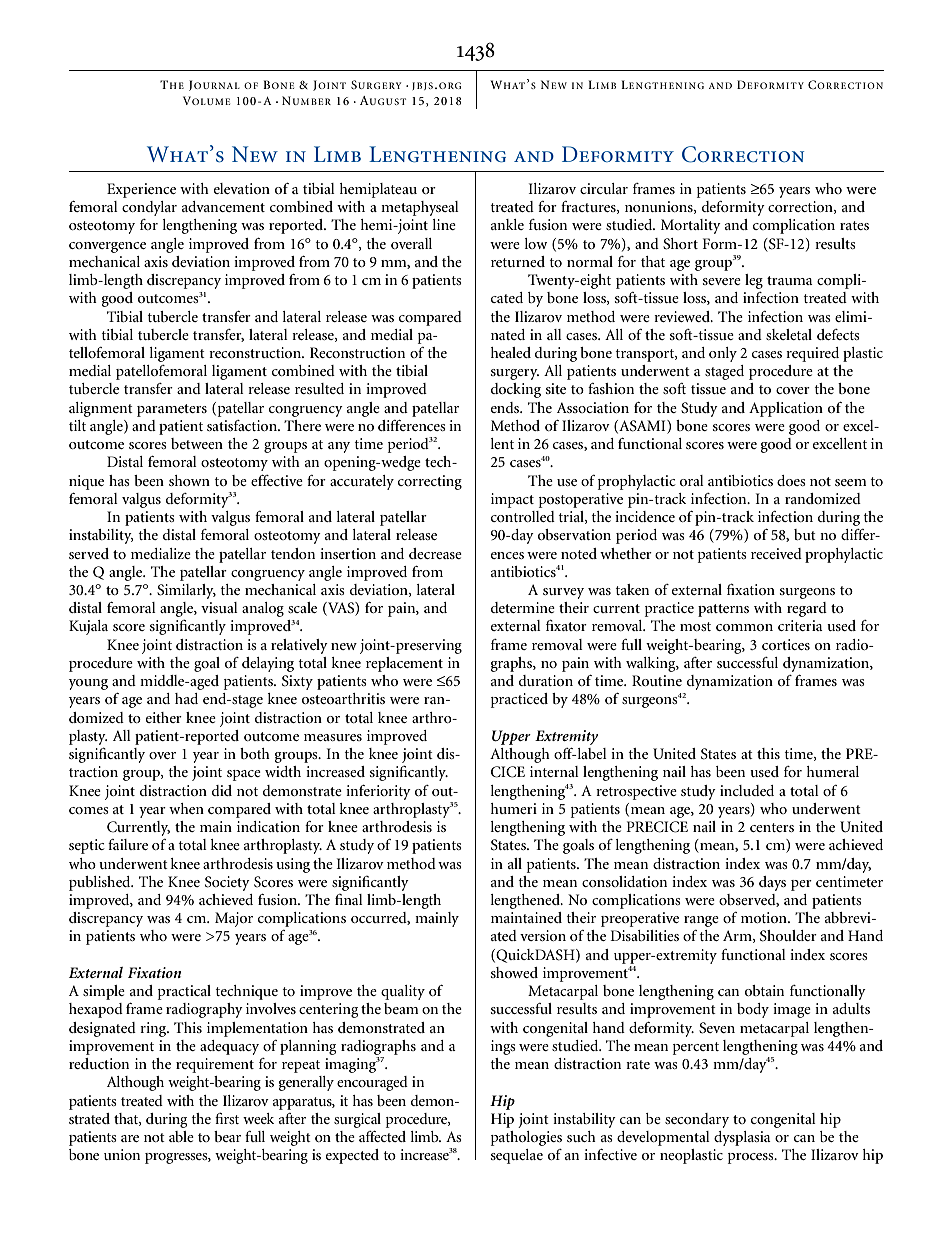 The width and height of the screenshot is (952, 1246). What do you see at coordinates (691, 226) in the screenshot?
I see `Mortality` at bounding box center [691, 226].
